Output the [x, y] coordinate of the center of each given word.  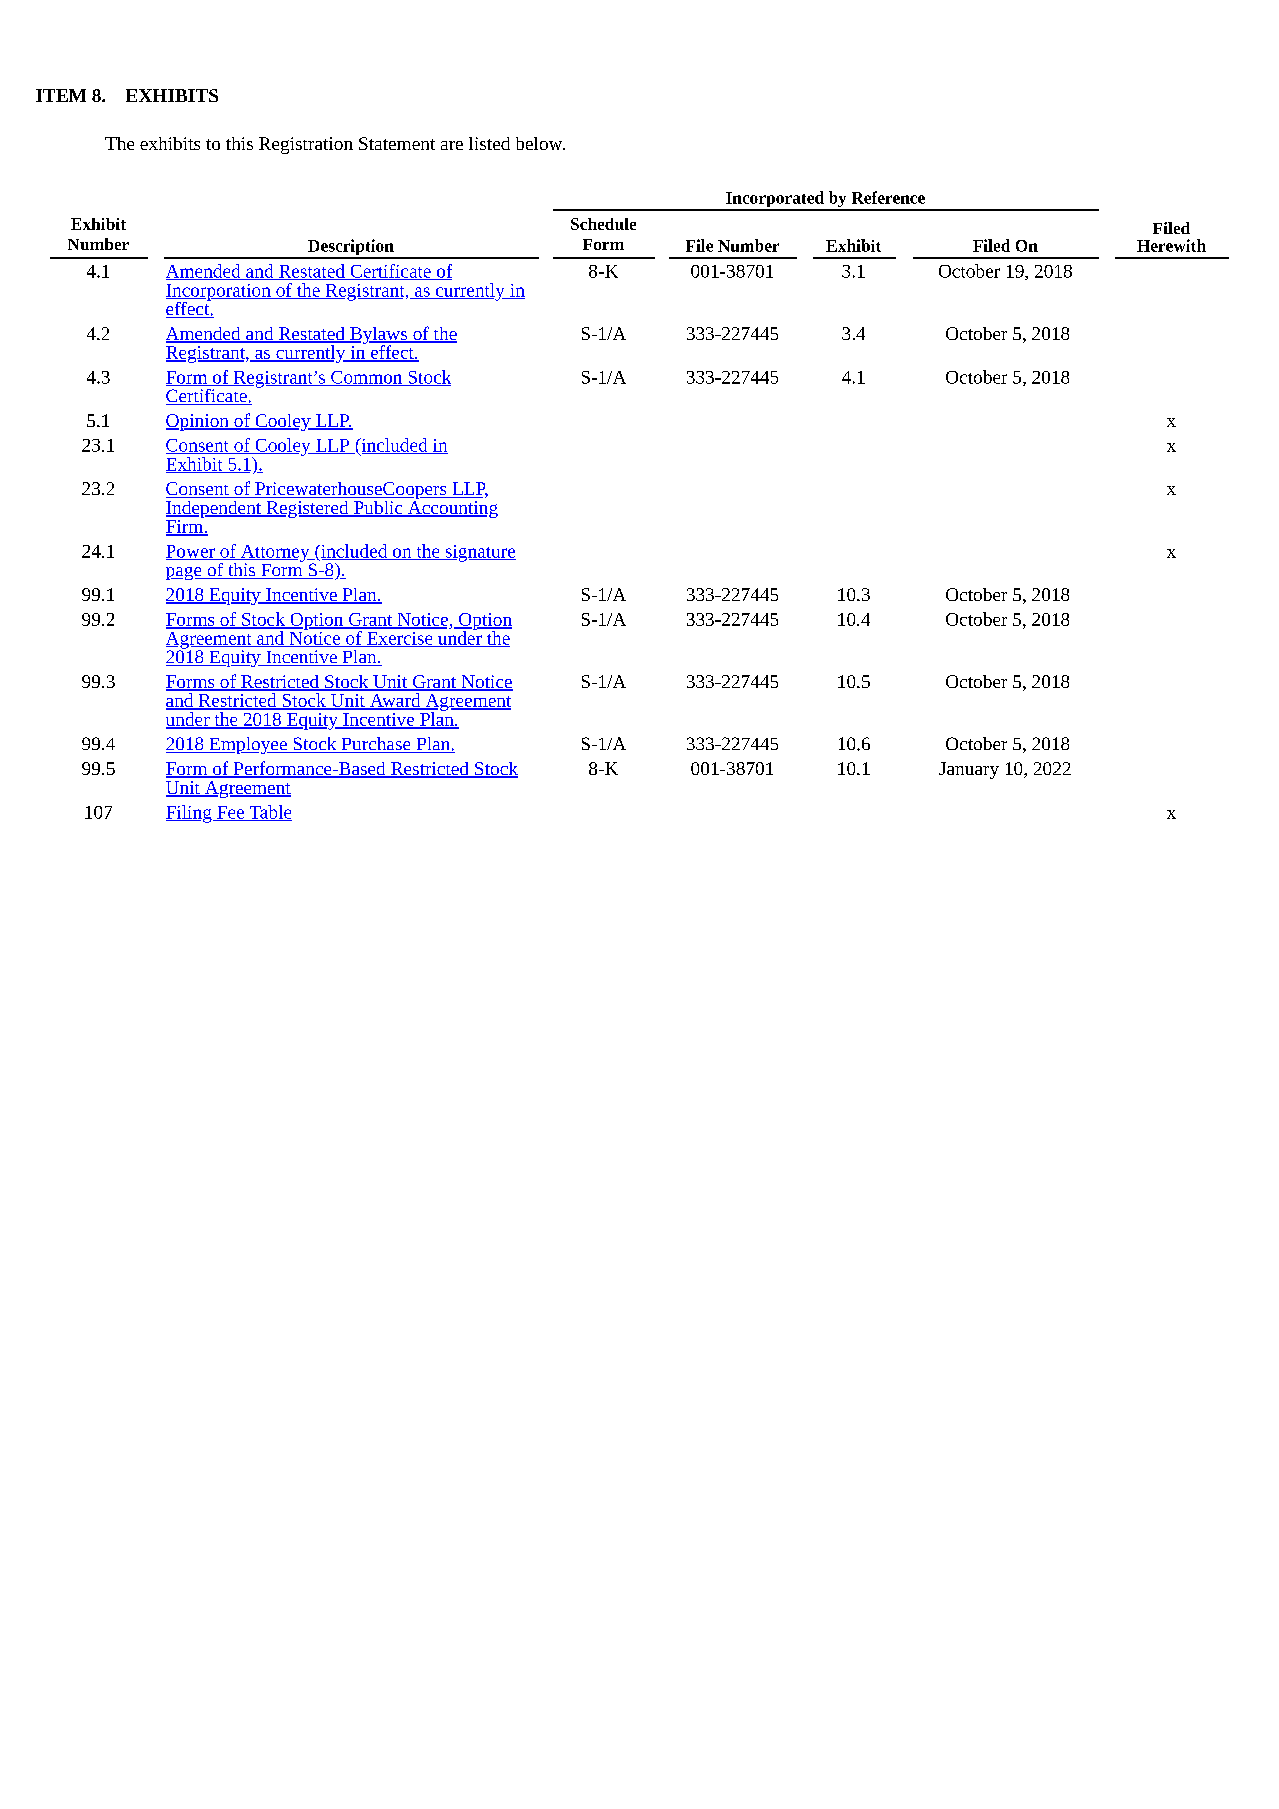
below [540, 143]
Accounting [452, 508]
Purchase [376, 745]
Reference [888, 197]
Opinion [198, 422]
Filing [190, 814]
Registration [306, 145]
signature [479, 553]
